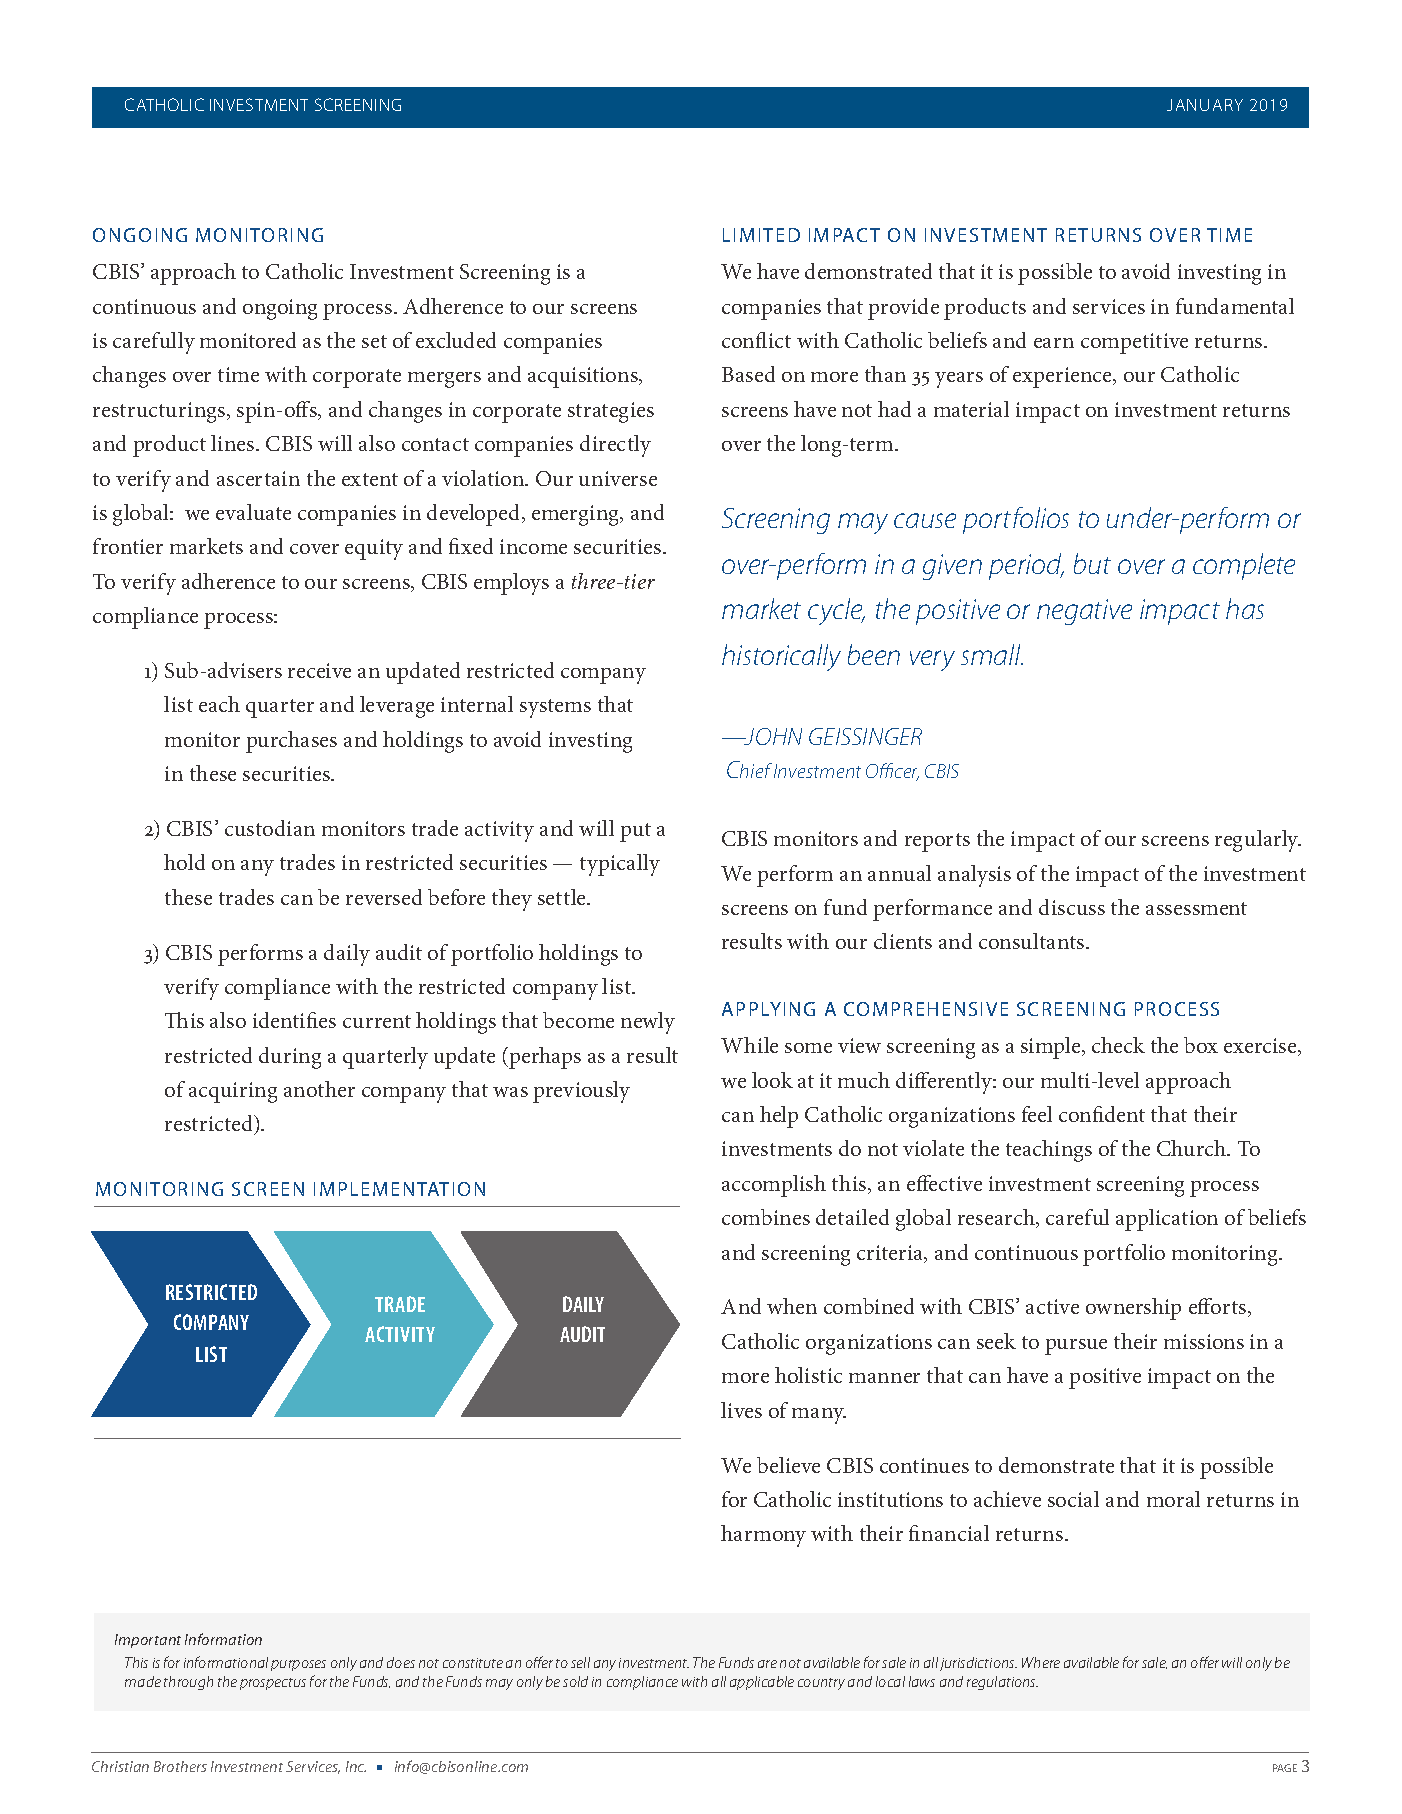 The height and width of the screenshot is (1814, 1402). Describe the element at coordinates (399, 1189) in the screenshot. I see `IMPLEMENTATION` at that location.
